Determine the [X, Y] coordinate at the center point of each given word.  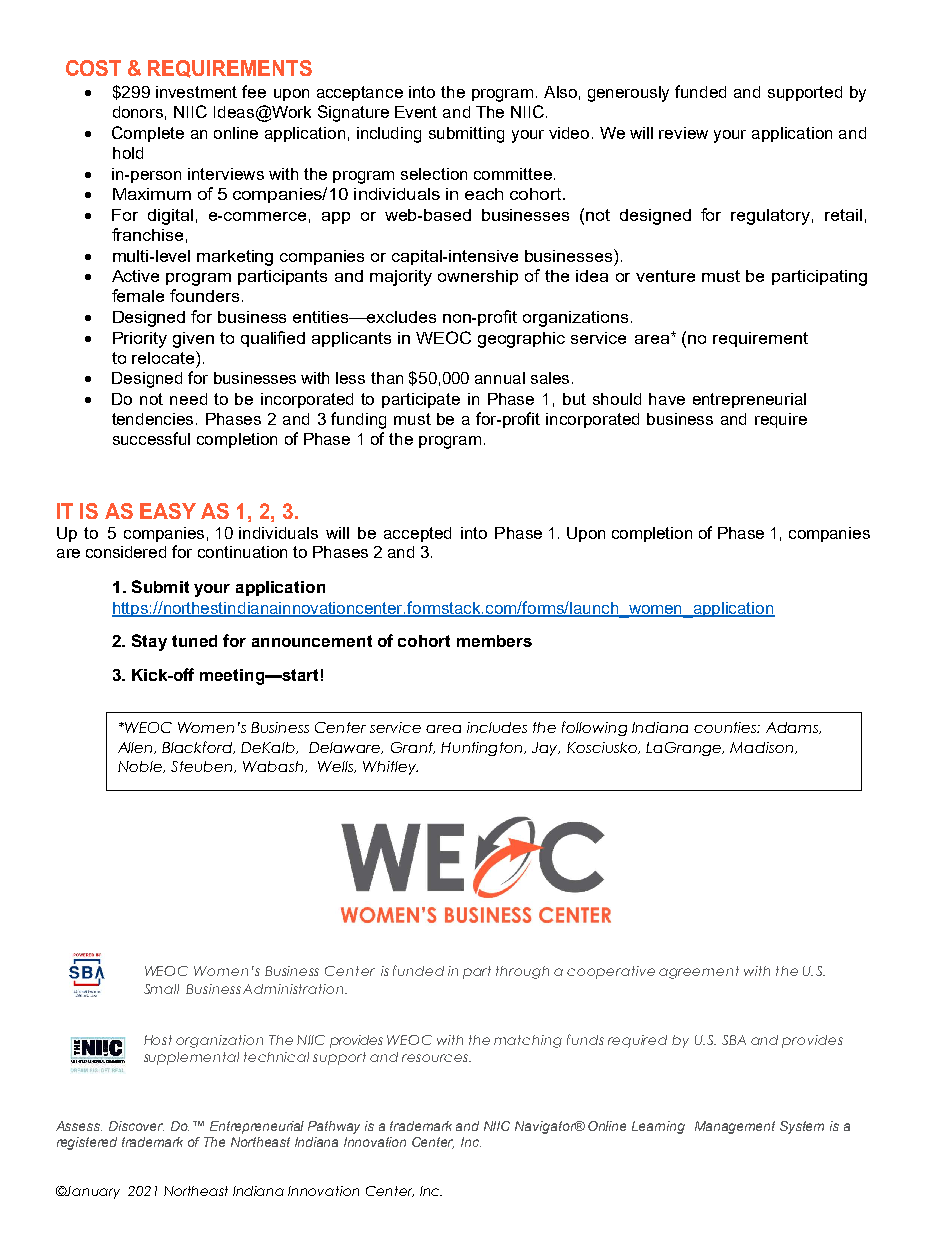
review [683, 133]
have [667, 399]
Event [416, 112]
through [522, 972]
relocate [164, 357]
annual [500, 378]
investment [196, 92]
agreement [699, 972]
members [494, 641]
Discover [136, 1126]
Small [161, 989]
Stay [149, 642]
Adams [793, 728]
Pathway [334, 1127]
